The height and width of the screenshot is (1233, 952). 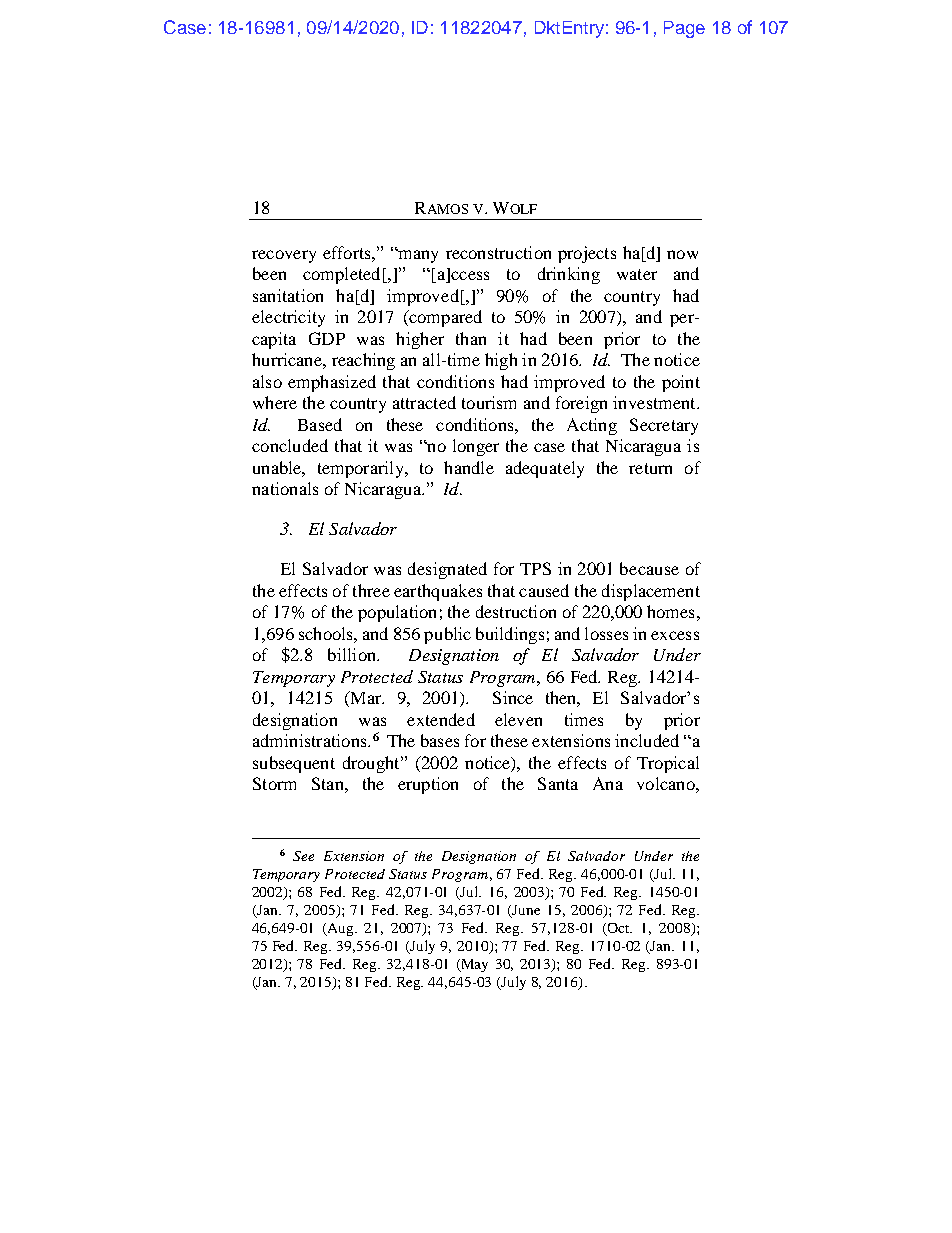 I want to click on efforts, so click(x=348, y=252).
